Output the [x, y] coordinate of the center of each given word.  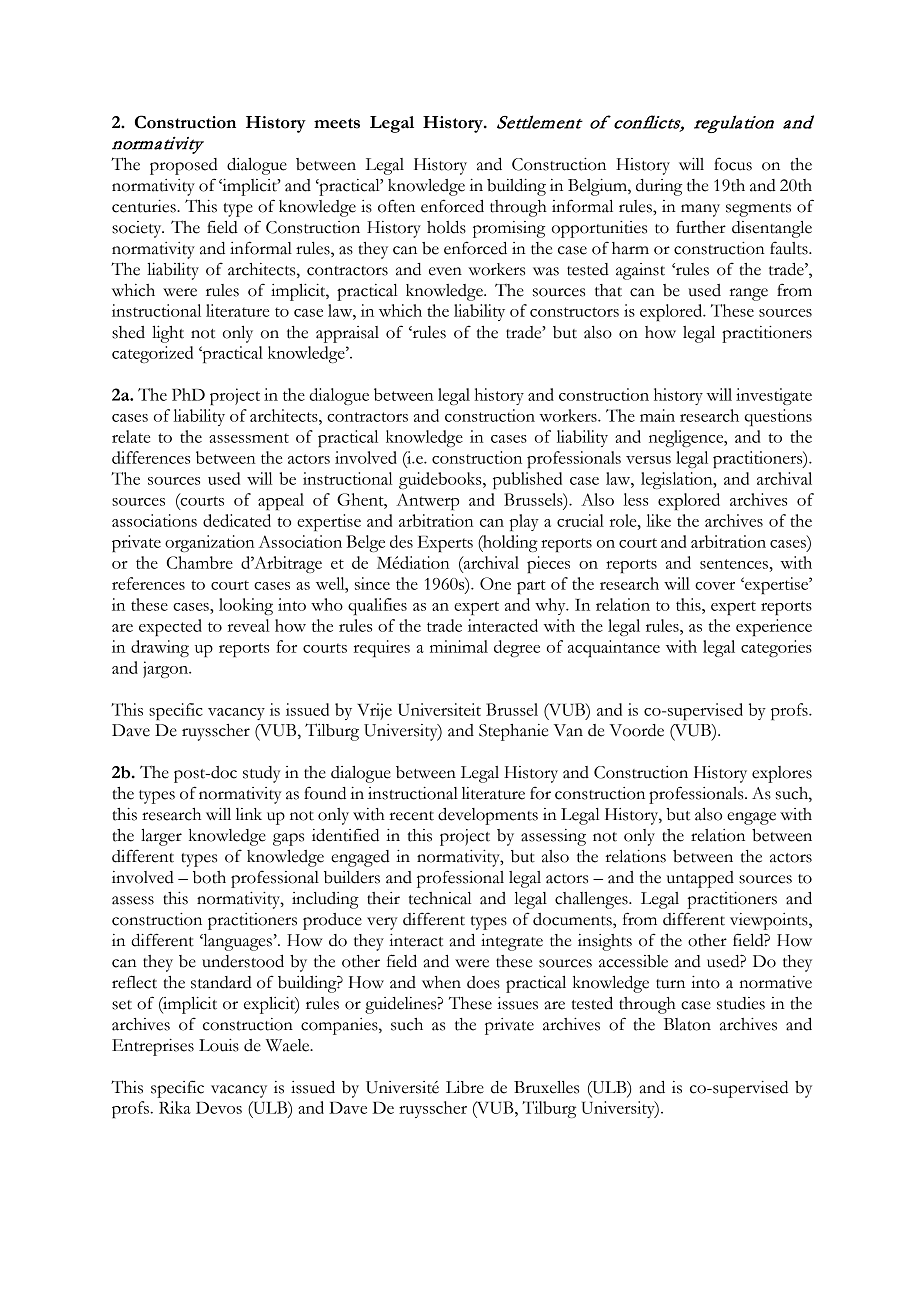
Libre [465, 1087]
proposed [184, 166]
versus [648, 460]
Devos [219, 1108]
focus [733, 164]
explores [782, 774]
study [262, 774]
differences [151, 457]
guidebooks [441, 480]
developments [488, 816]
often [396, 206]
